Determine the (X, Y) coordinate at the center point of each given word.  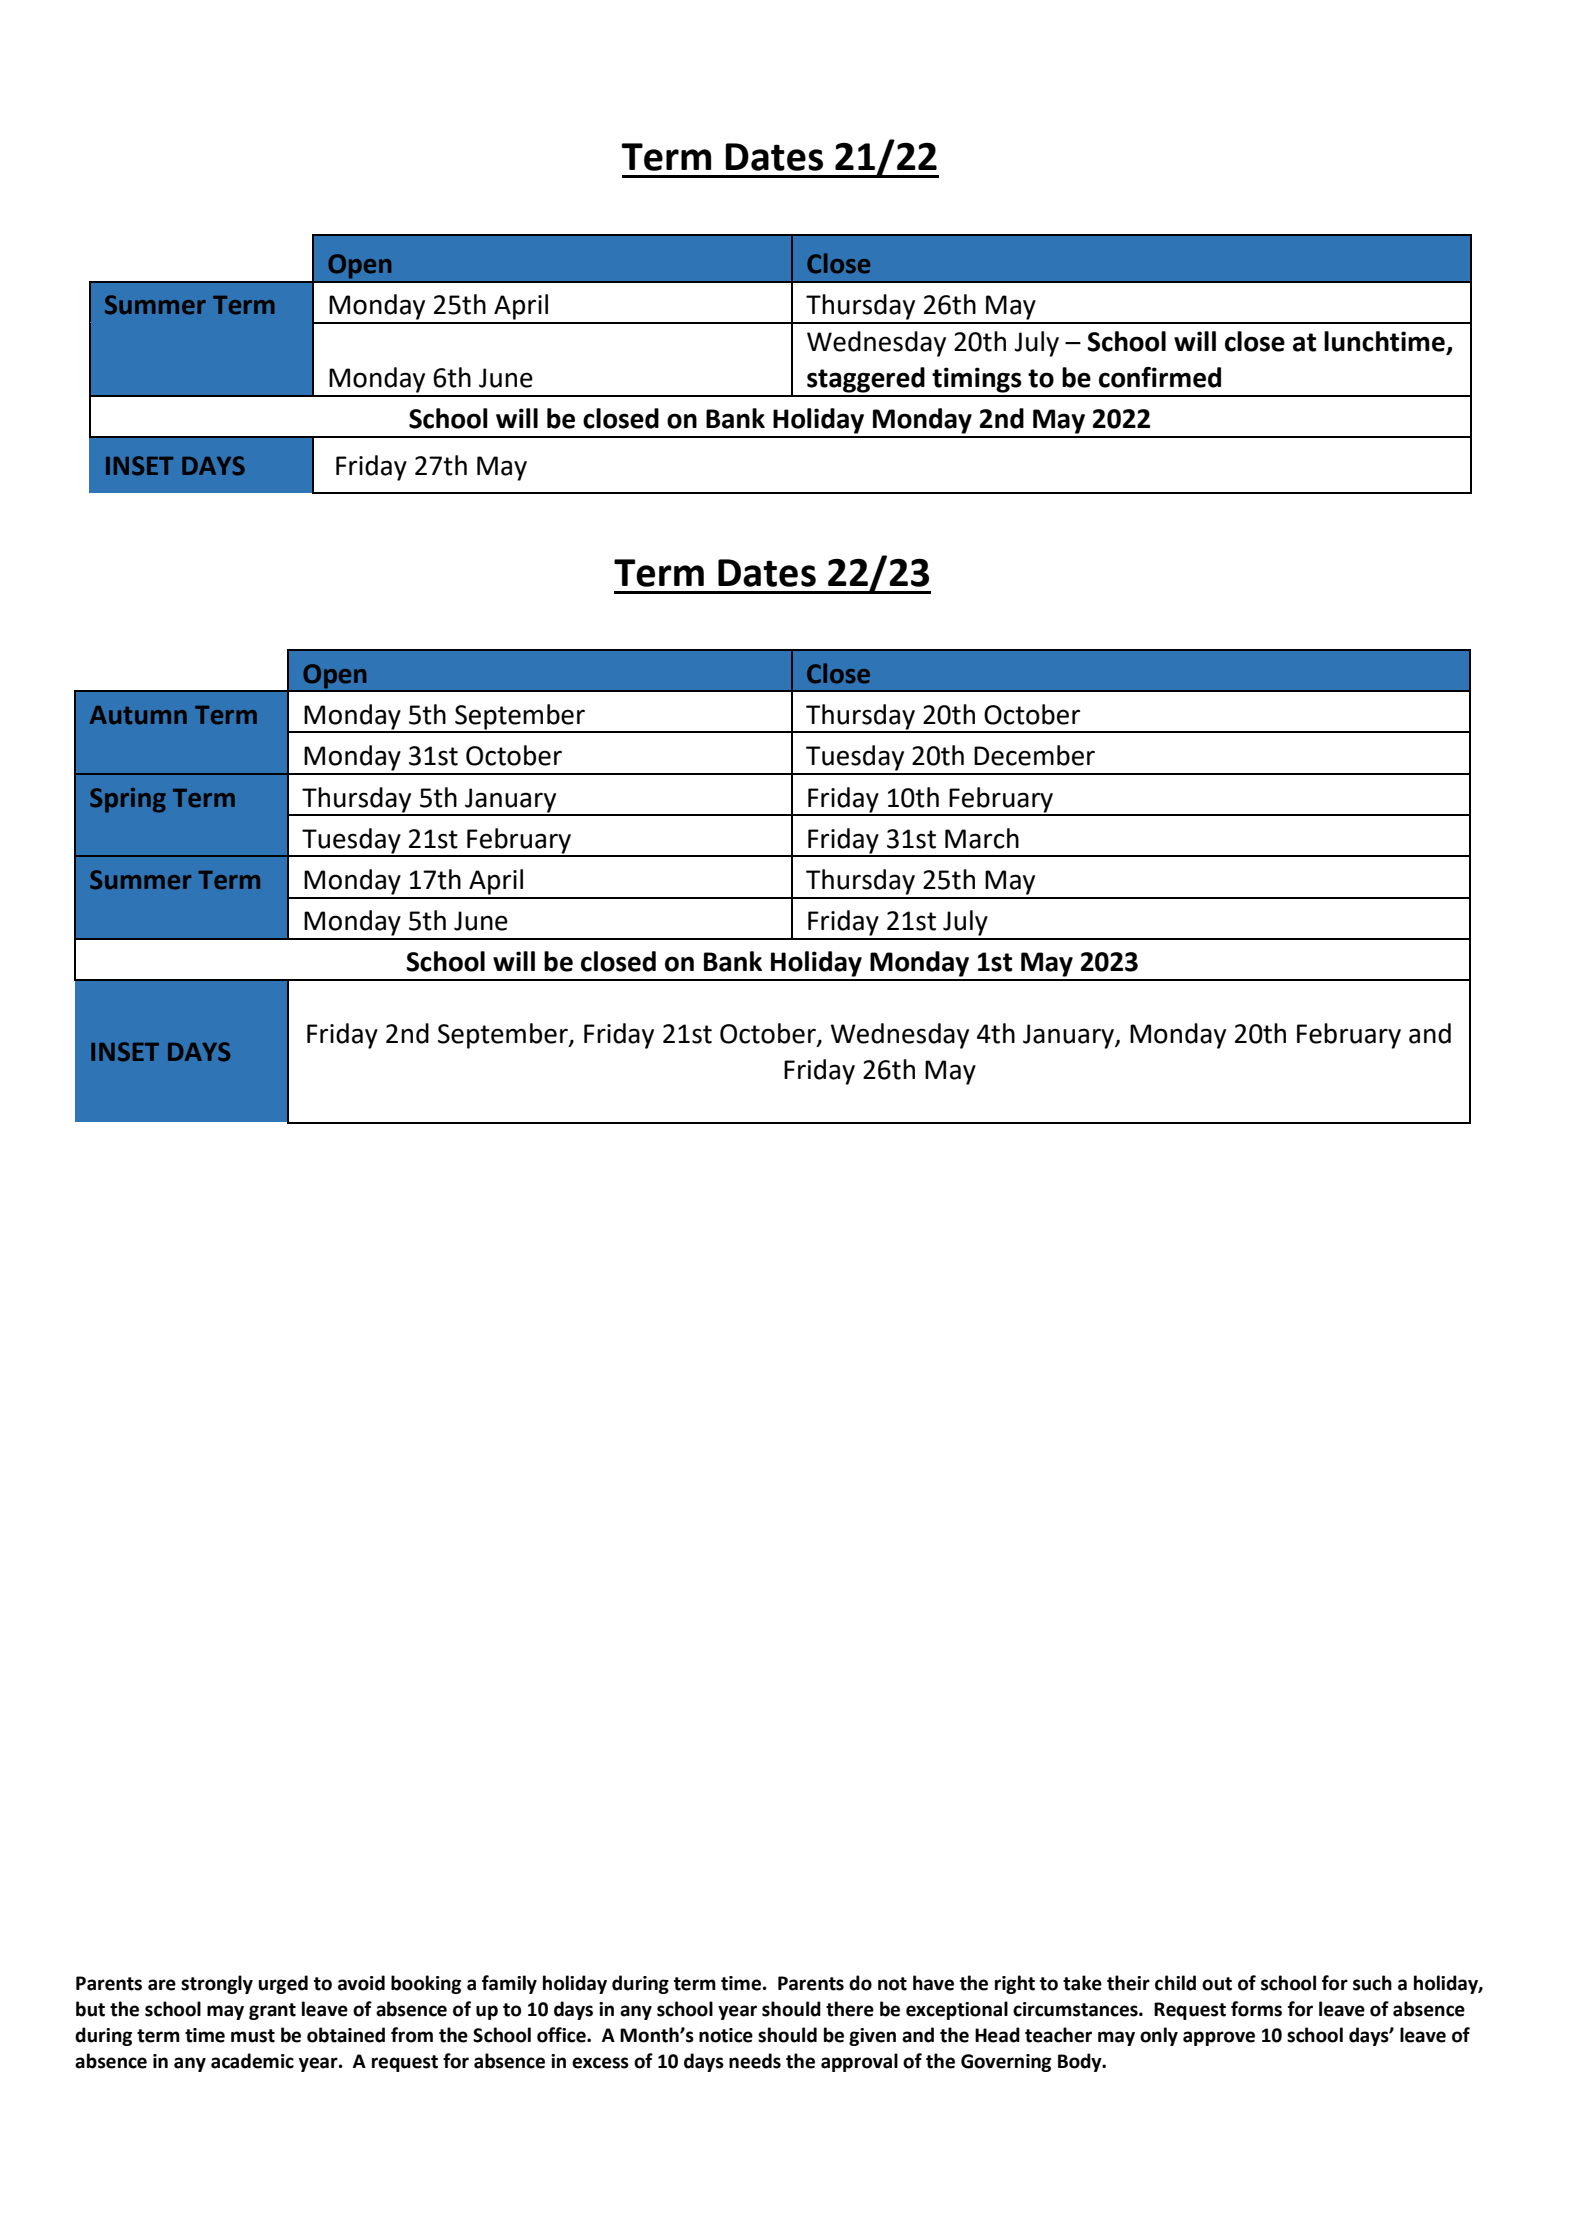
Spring (128, 800)
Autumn (138, 715)
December (1034, 755)
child (1175, 1983)
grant (272, 2011)
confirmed (1160, 377)
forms (1256, 2009)
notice (726, 2035)
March (982, 838)
